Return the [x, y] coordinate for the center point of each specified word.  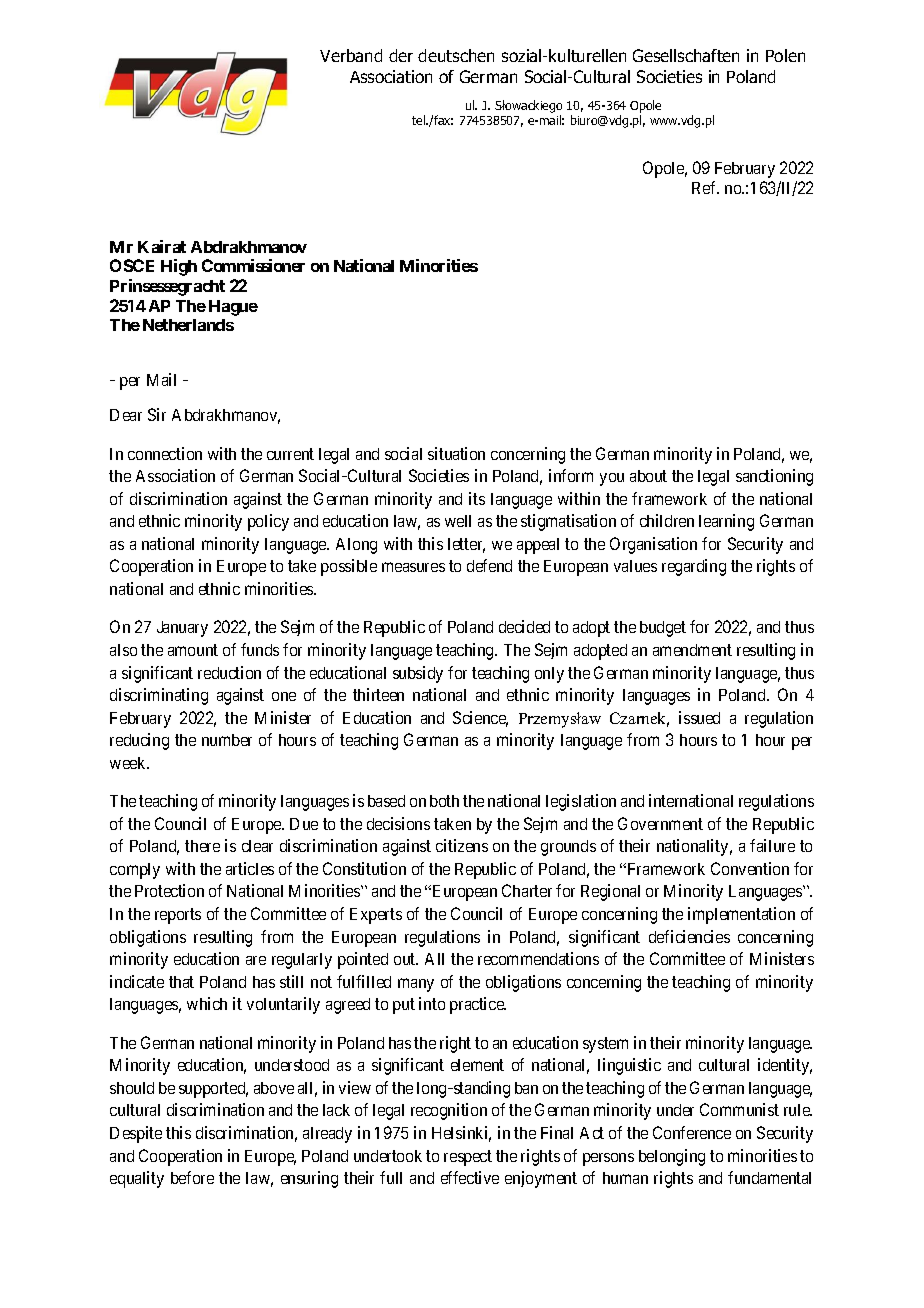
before [192, 1177]
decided [524, 626]
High [179, 267]
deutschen [456, 55]
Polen [785, 55]
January [182, 629]
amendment [692, 650]
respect [468, 1158]
